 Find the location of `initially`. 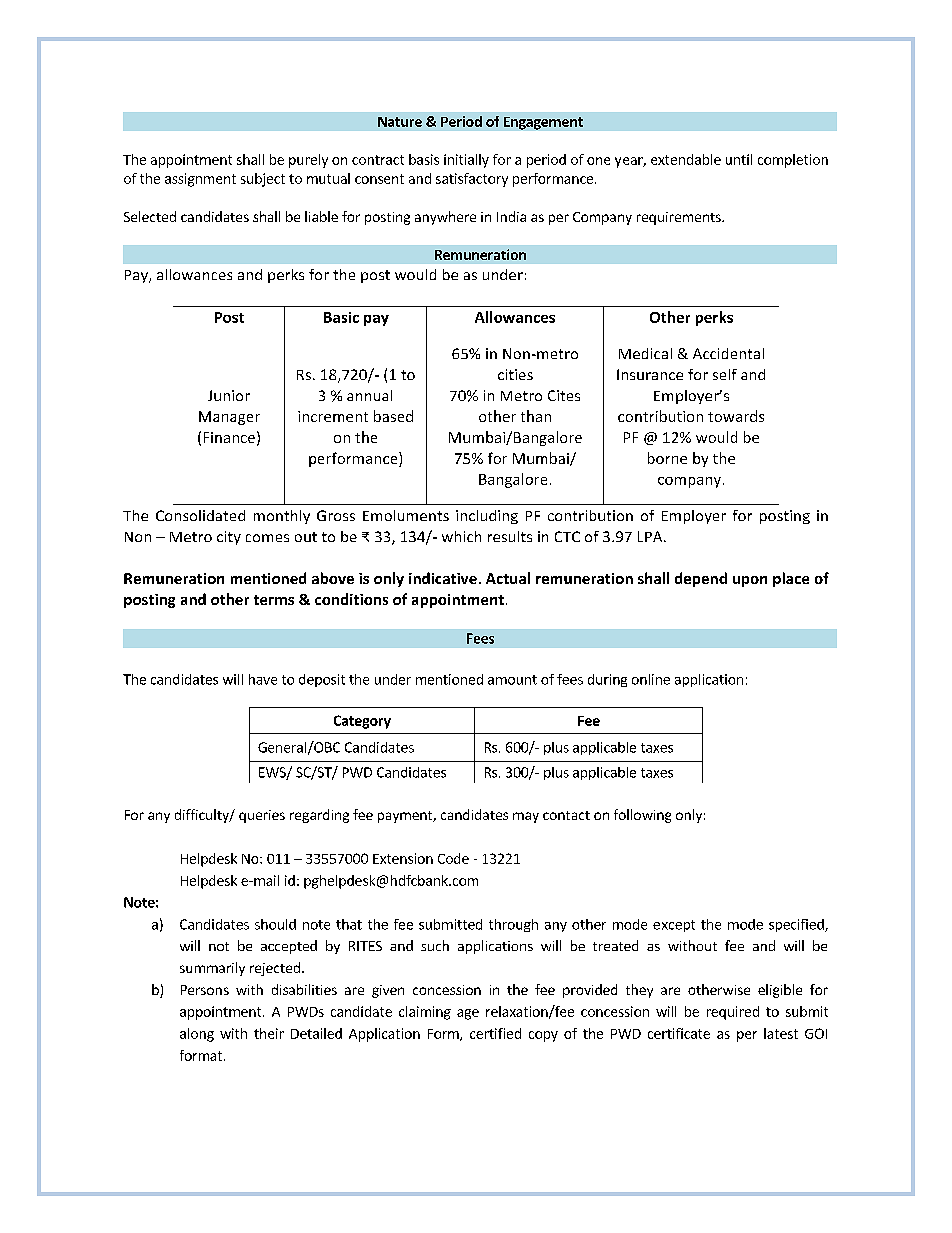

initially is located at coordinates (466, 161).
